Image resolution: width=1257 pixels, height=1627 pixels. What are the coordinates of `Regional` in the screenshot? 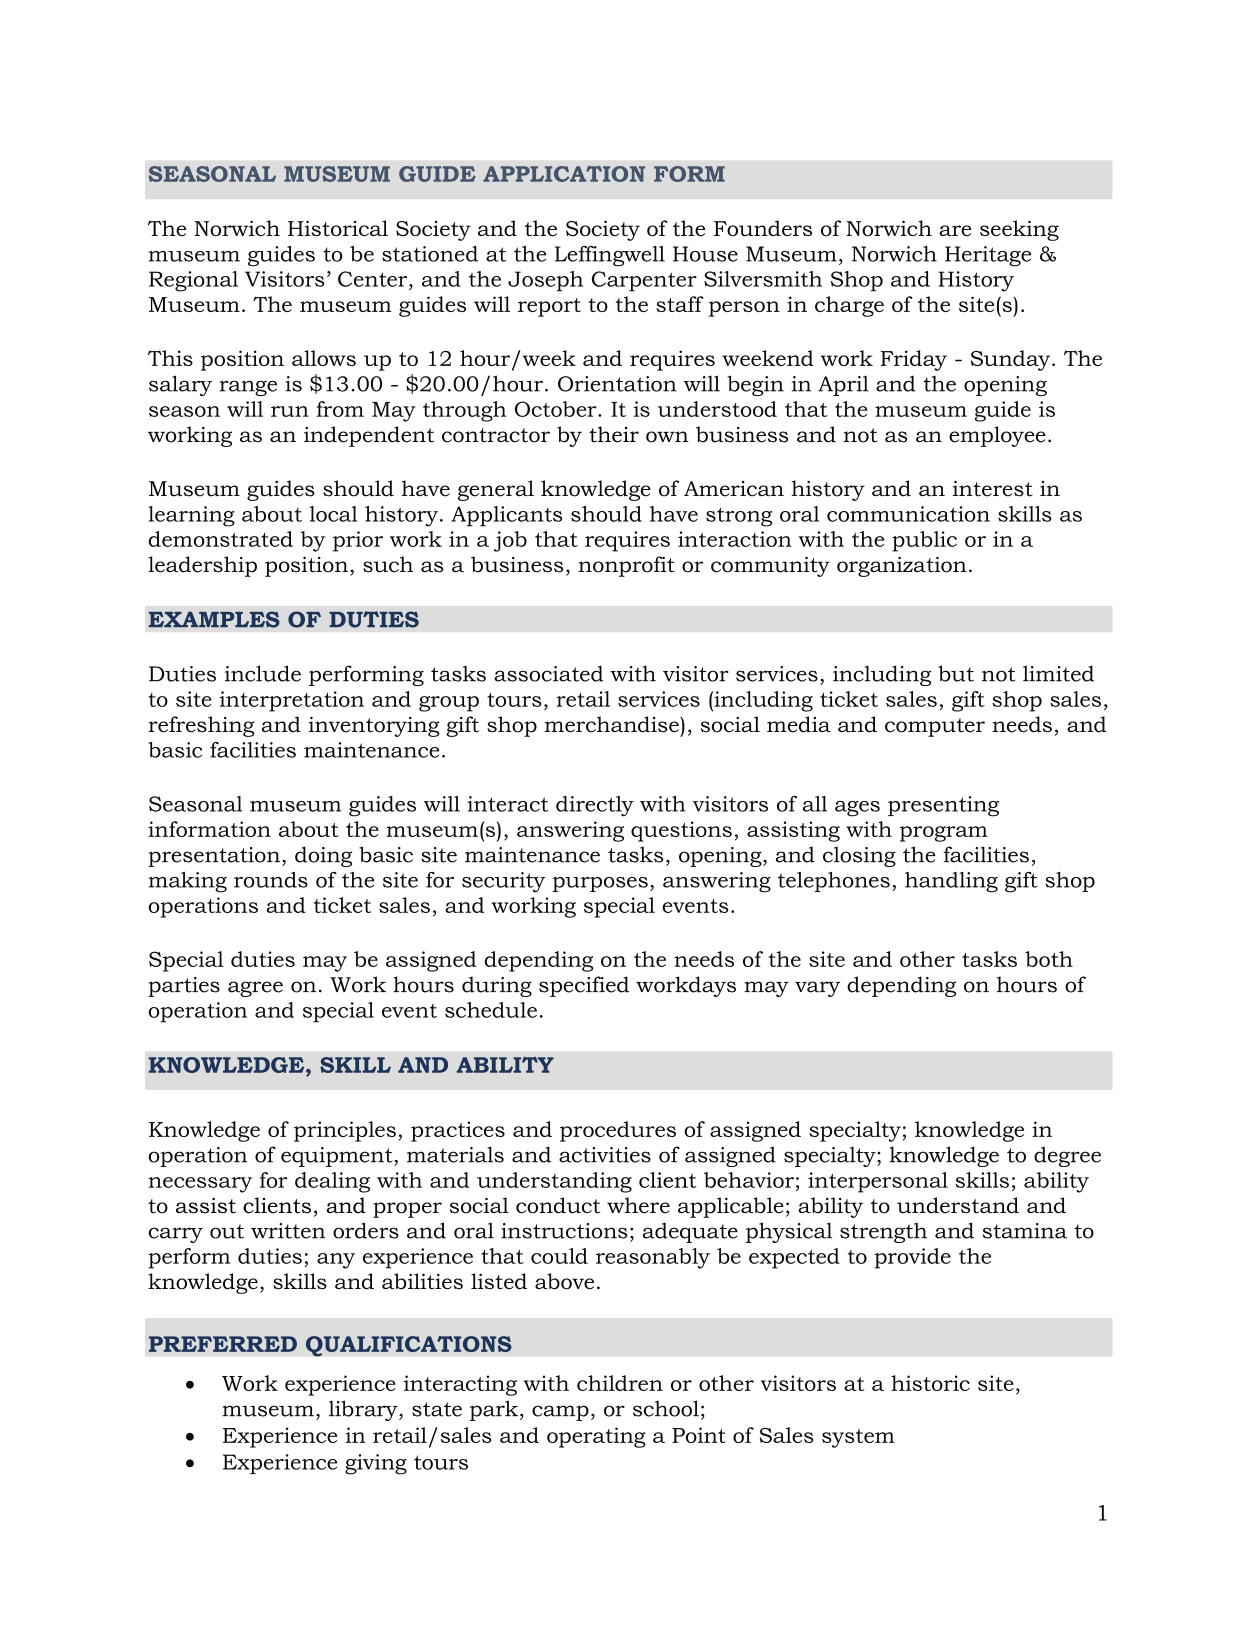 It's located at (193, 281).
